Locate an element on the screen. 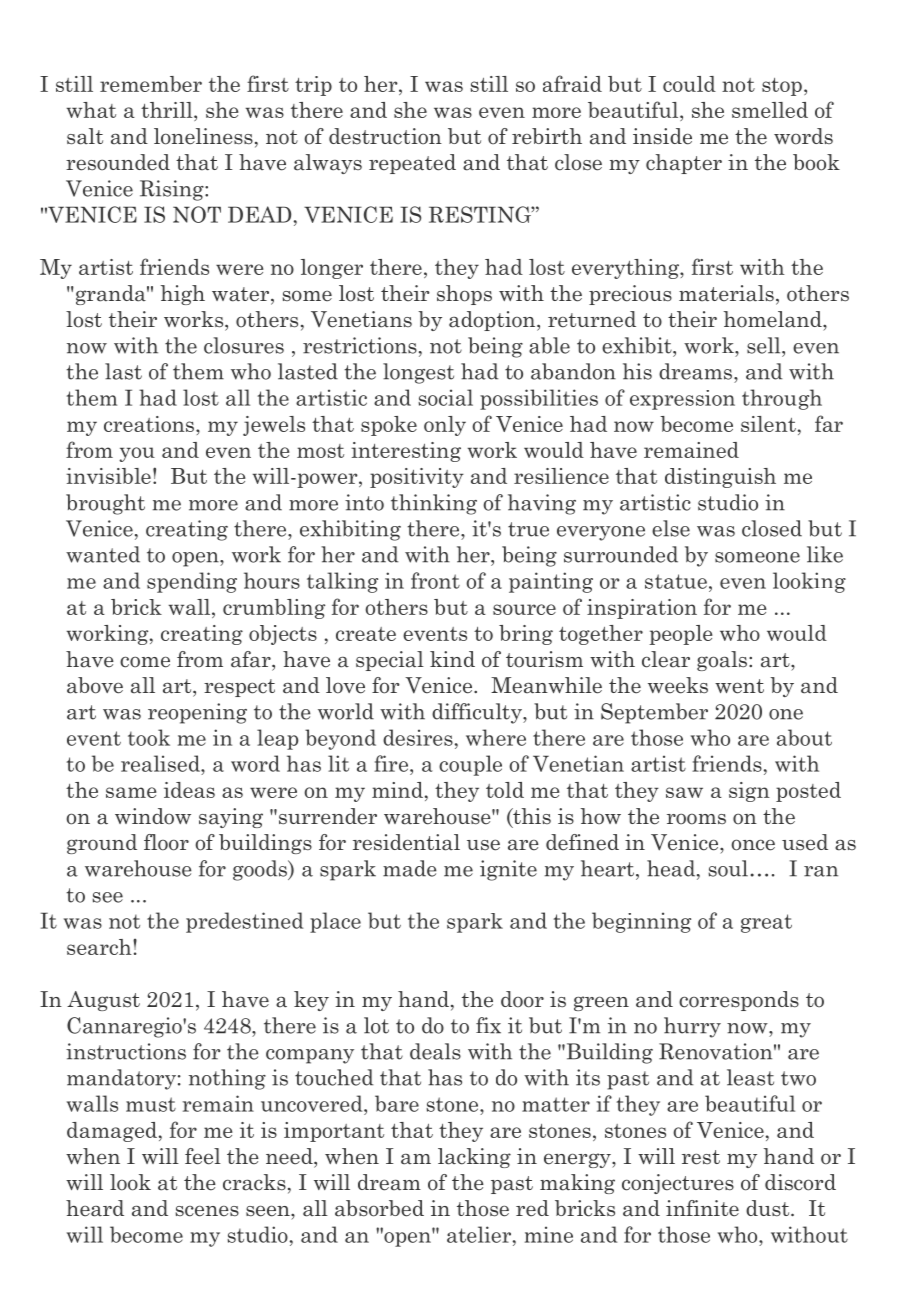  scenes is located at coordinates (207, 1211).
